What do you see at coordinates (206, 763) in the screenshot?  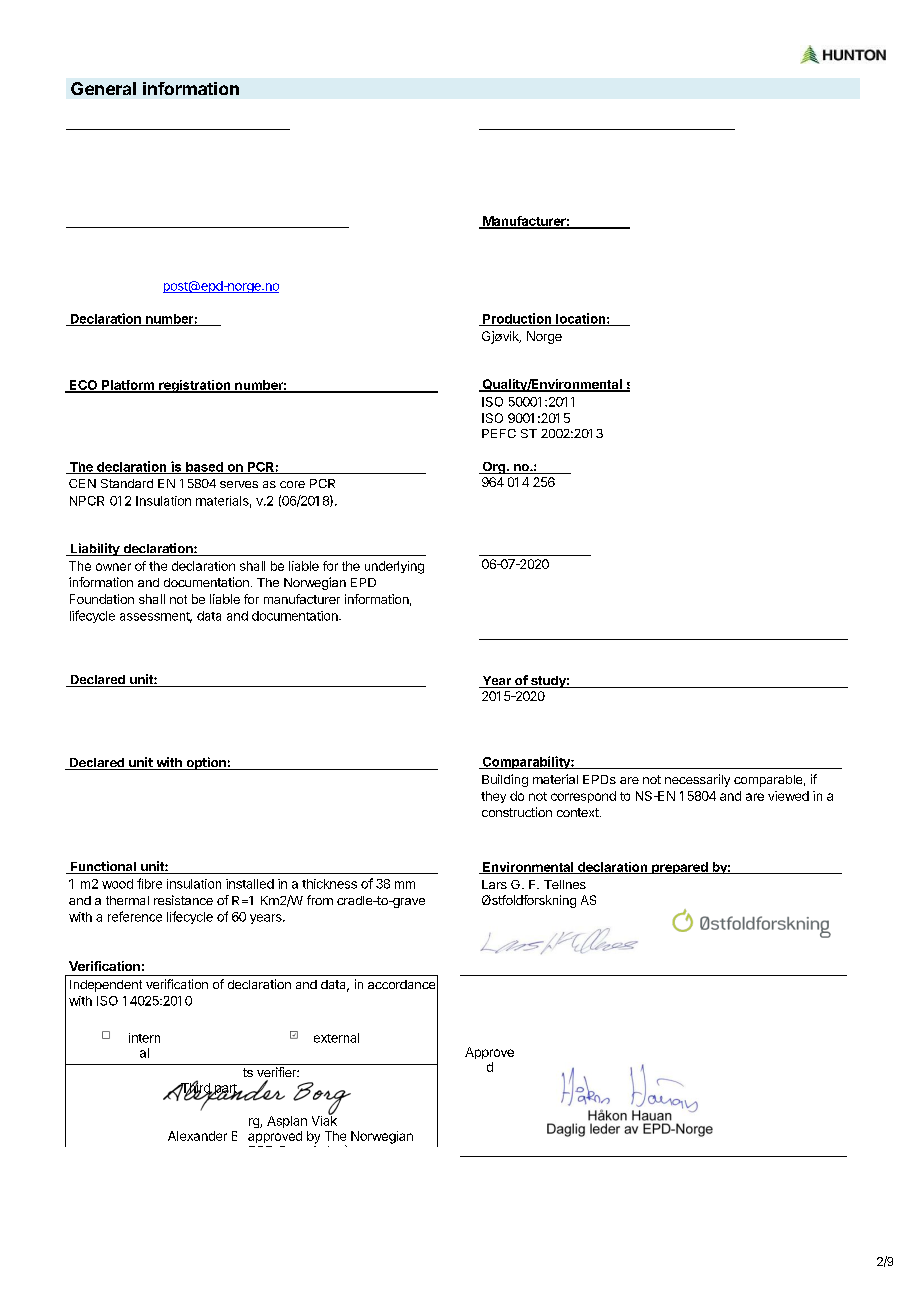 I see `option` at bounding box center [206, 763].
